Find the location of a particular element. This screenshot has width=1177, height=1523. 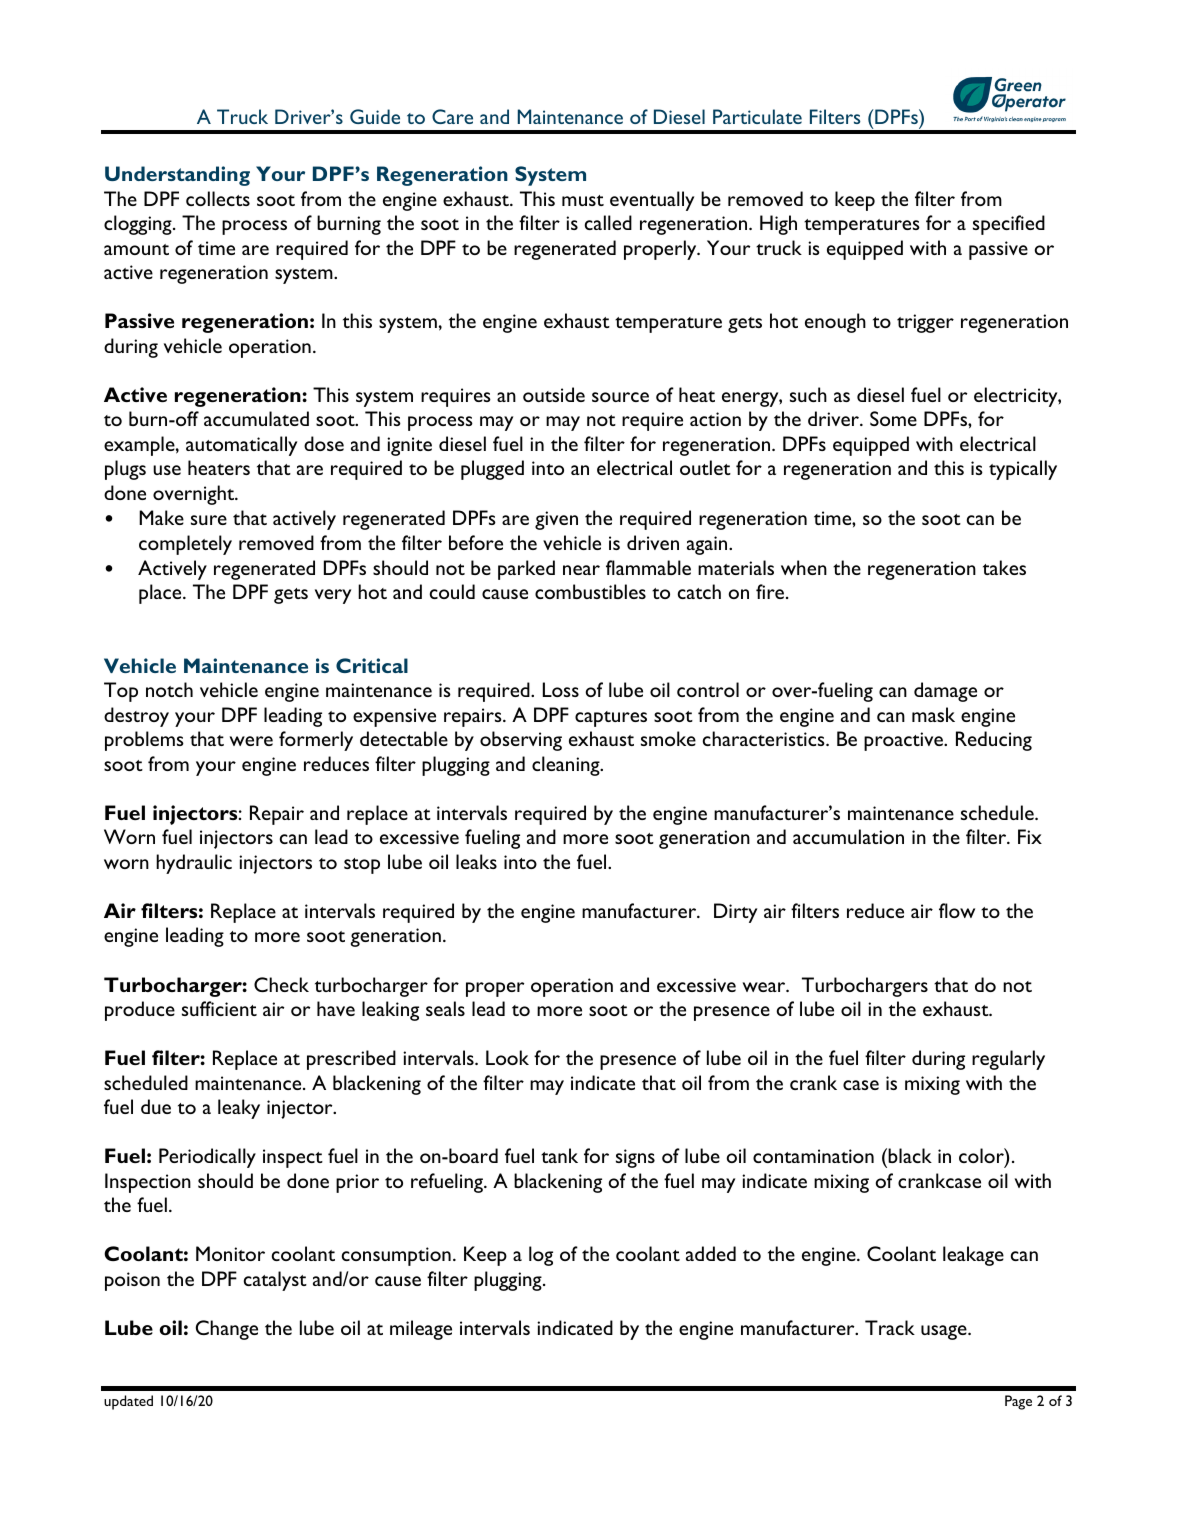

outside is located at coordinates (554, 394).
